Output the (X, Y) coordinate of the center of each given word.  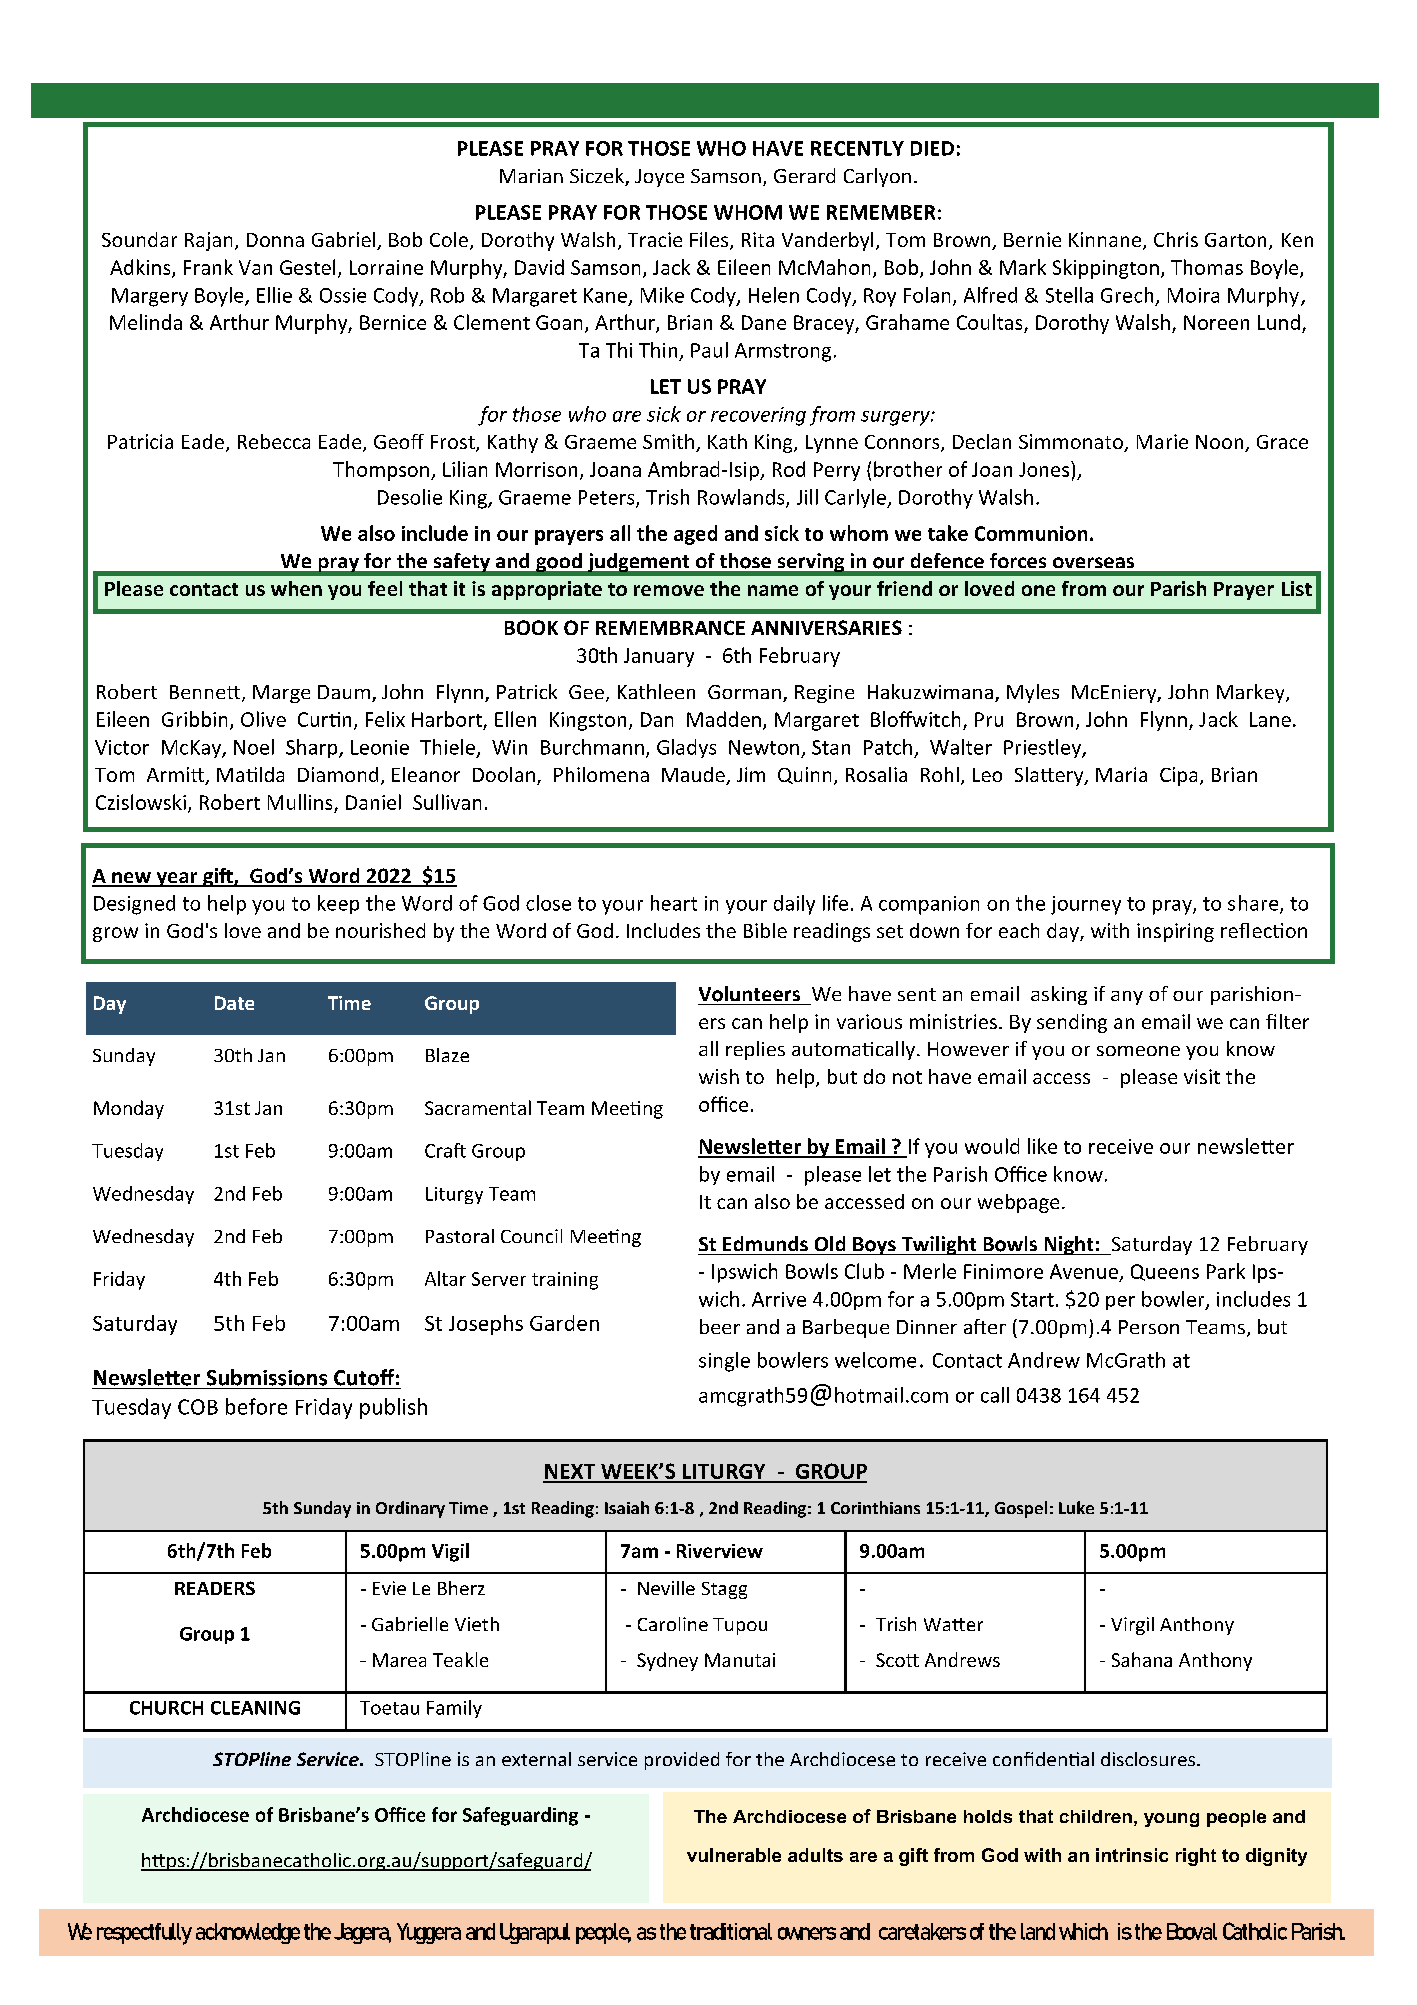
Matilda (250, 774)
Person (1149, 1327)
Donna (275, 240)
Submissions (267, 1377)
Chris (1176, 239)
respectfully (144, 1934)
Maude (694, 776)
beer (720, 1326)
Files (710, 241)
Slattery (1050, 776)
